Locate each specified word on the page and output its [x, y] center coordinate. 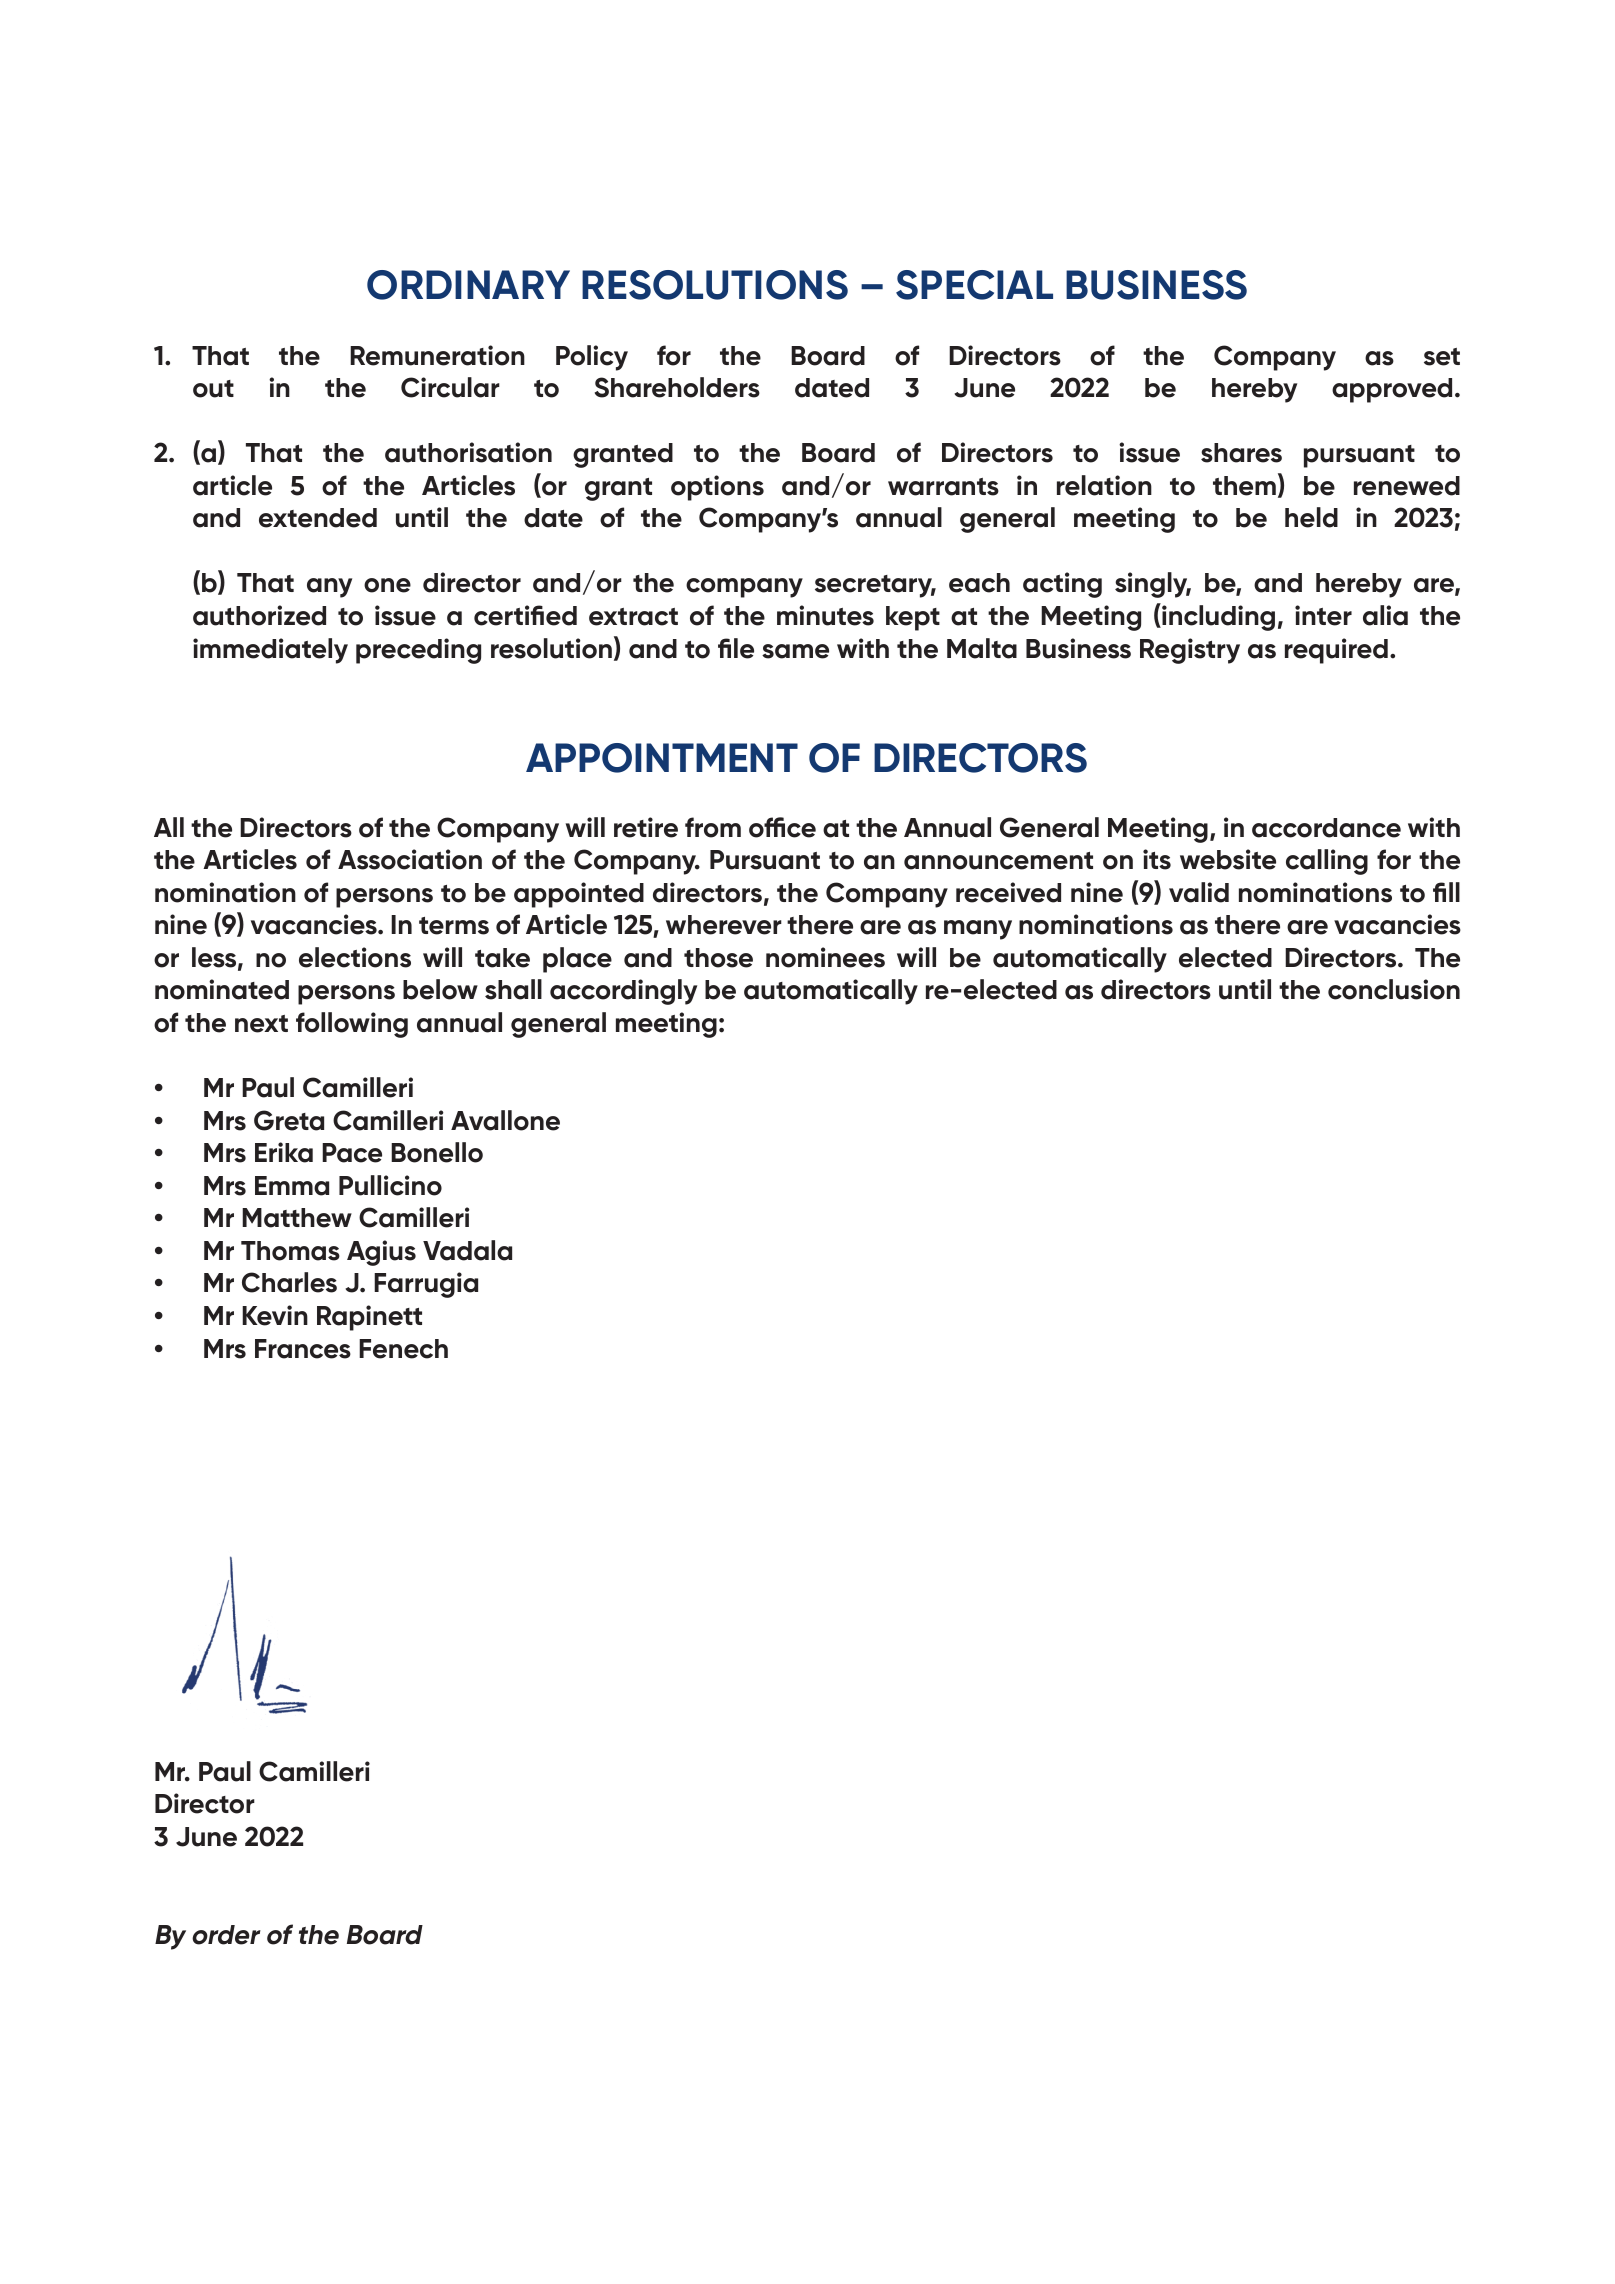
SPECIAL [974, 285]
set [1442, 357]
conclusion [1394, 989]
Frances [303, 1349]
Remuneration [437, 355]
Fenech [403, 1349]
